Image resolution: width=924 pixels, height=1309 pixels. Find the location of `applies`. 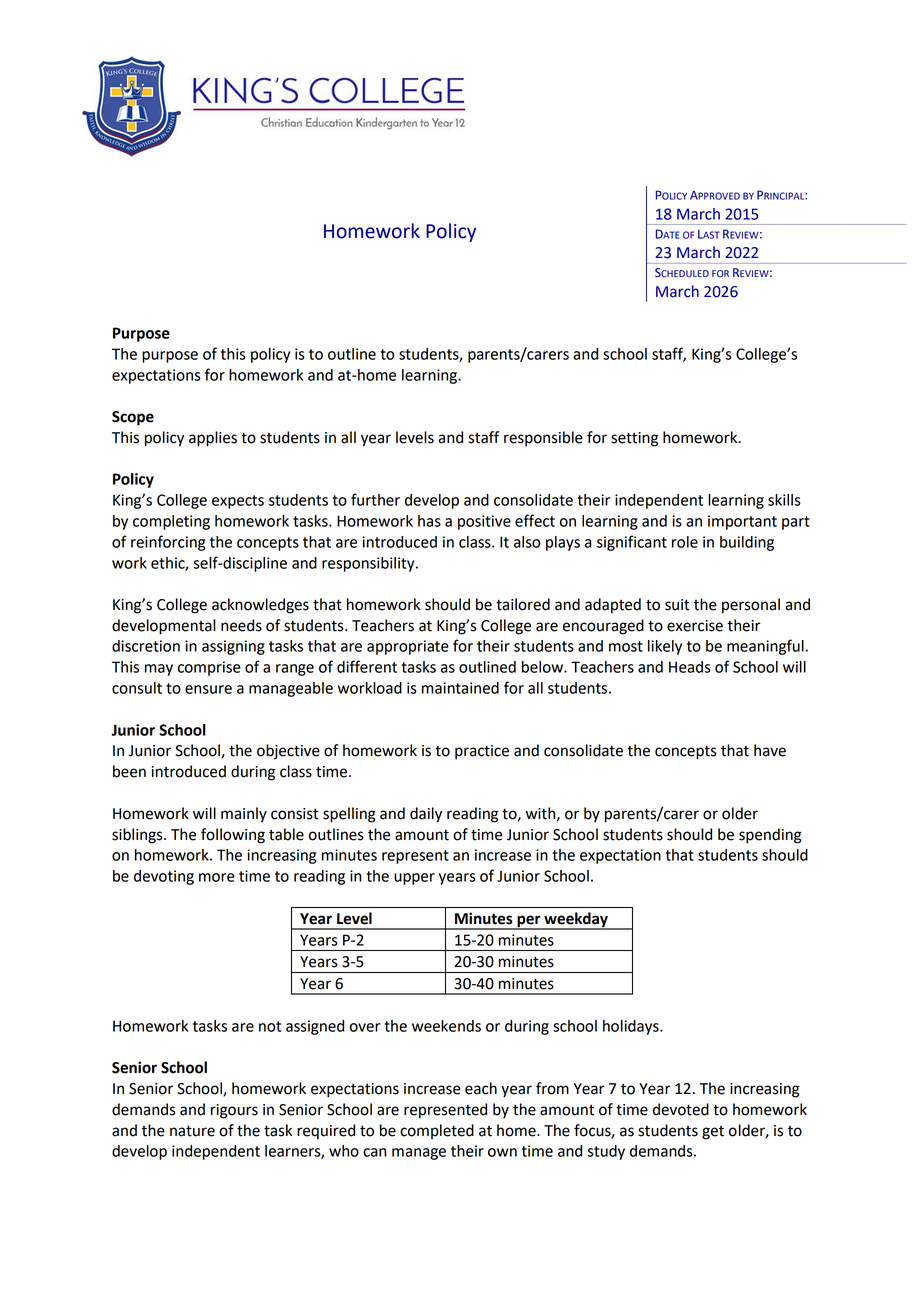

applies is located at coordinates (213, 439).
